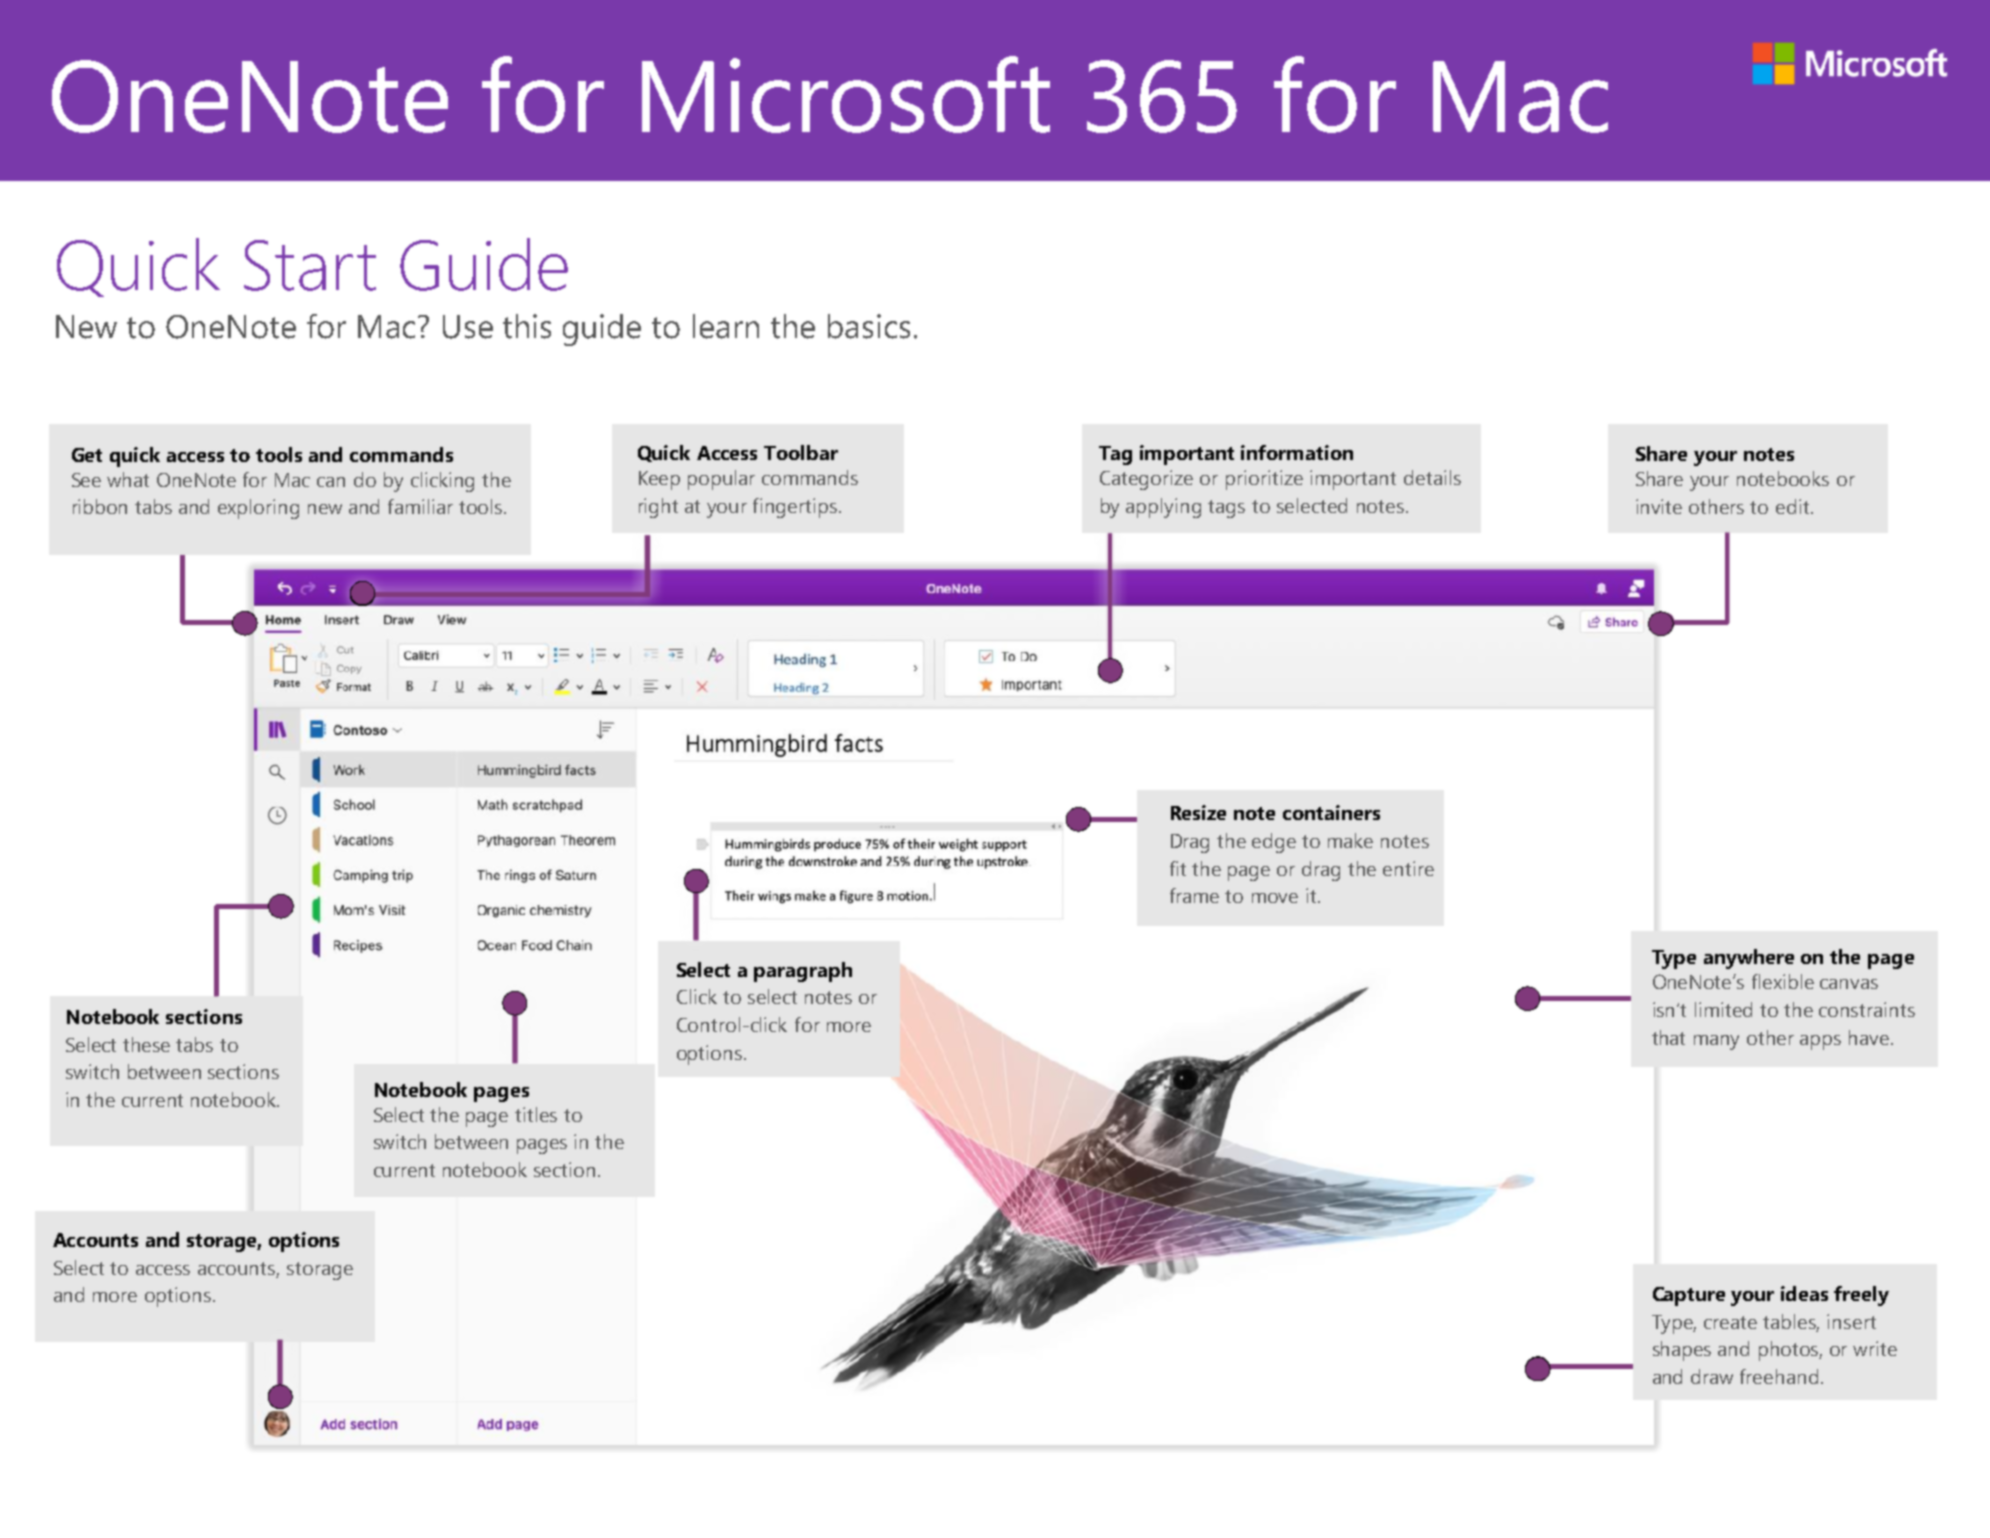 This screenshot has width=1990, height=1538. What do you see at coordinates (1331, 812) in the screenshot?
I see `containers` at bounding box center [1331, 812].
